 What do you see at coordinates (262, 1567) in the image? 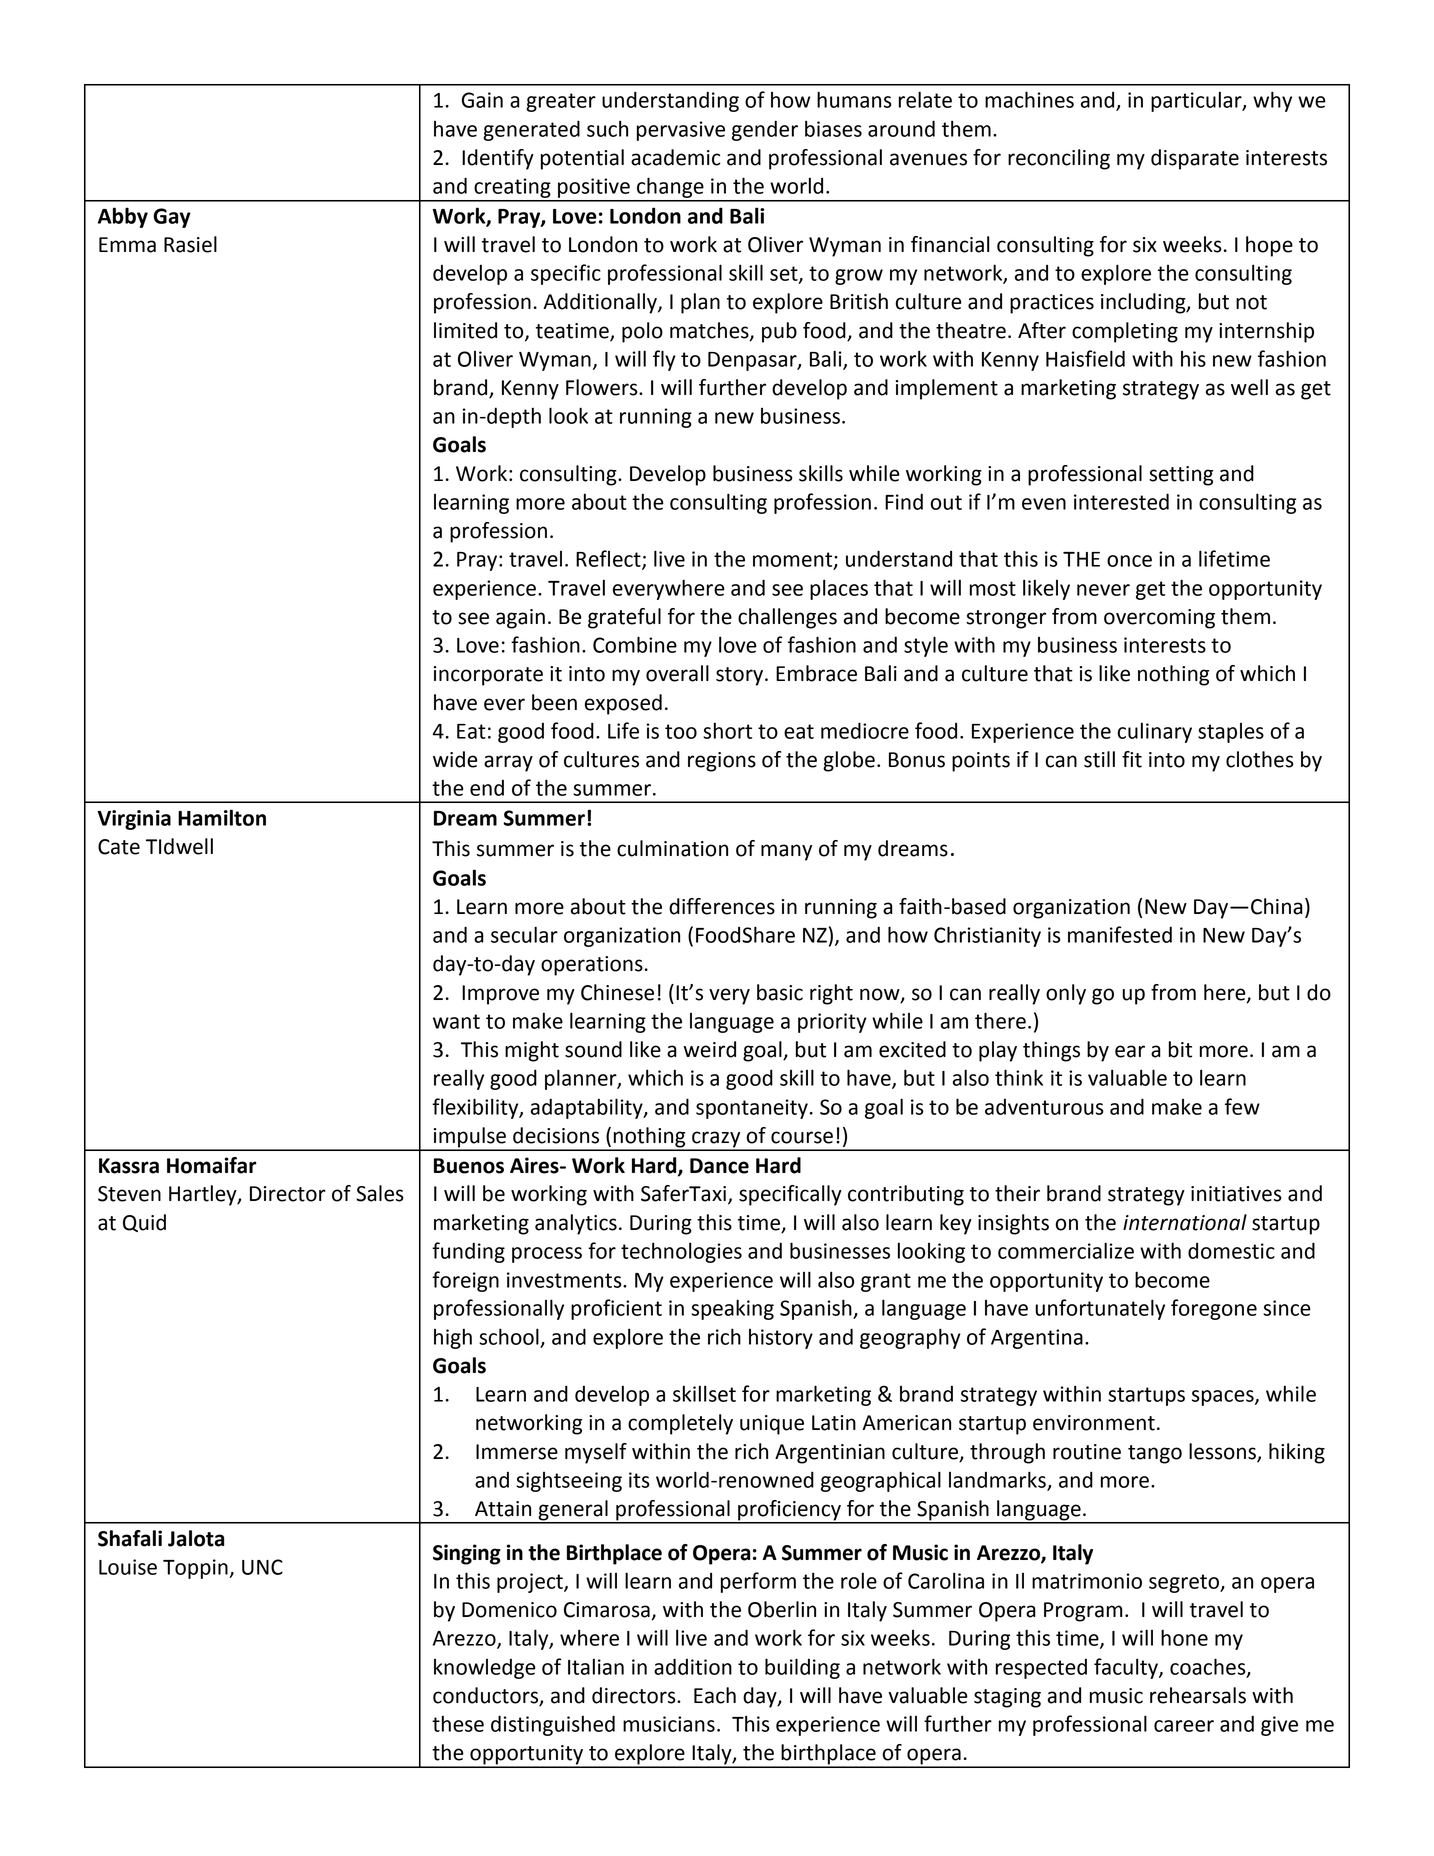
I see `UNC` at bounding box center [262, 1567].
